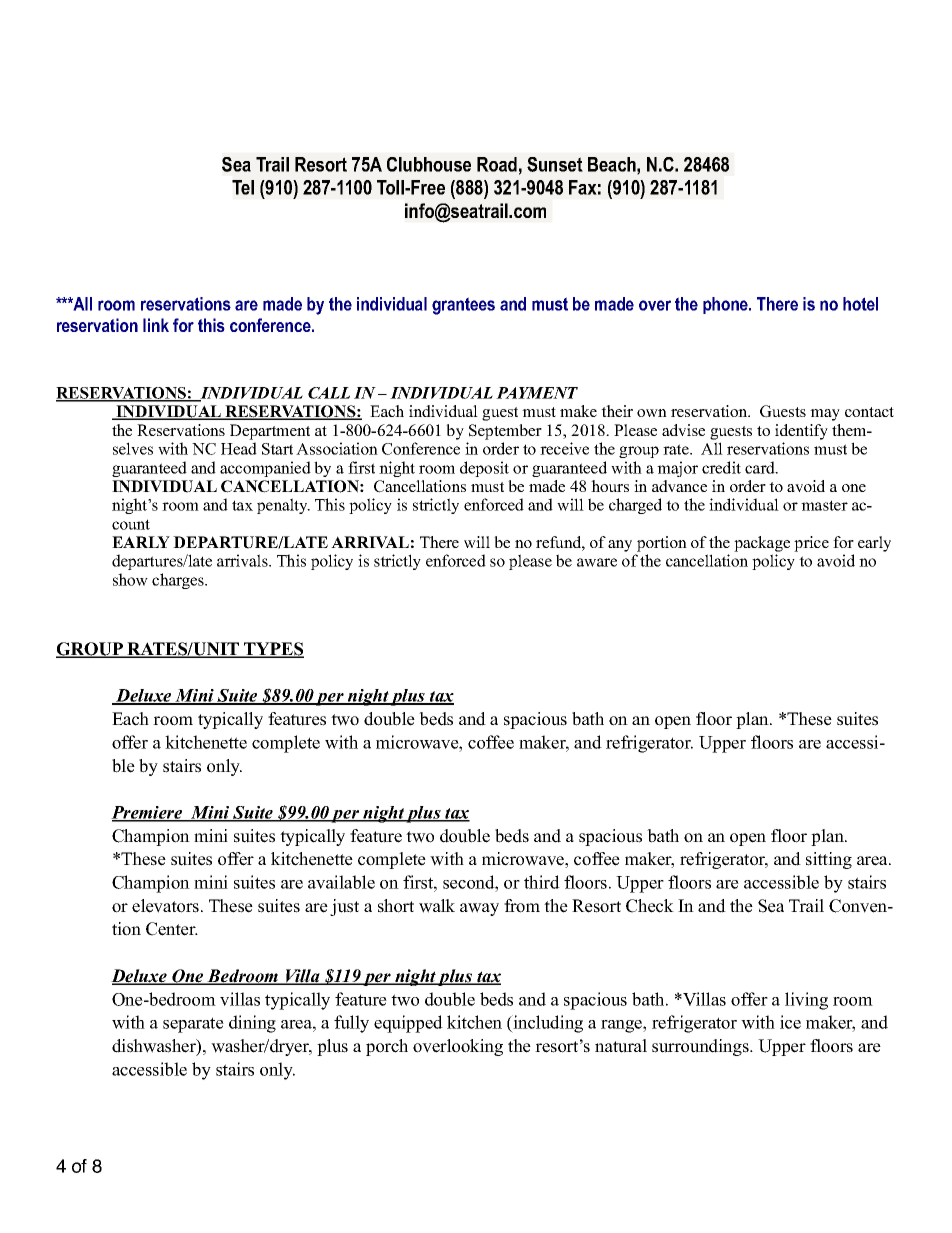 This screenshot has height=1233, width=952. What do you see at coordinates (762, 544) in the screenshot?
I see `package` at bounding box center [762, 544].
